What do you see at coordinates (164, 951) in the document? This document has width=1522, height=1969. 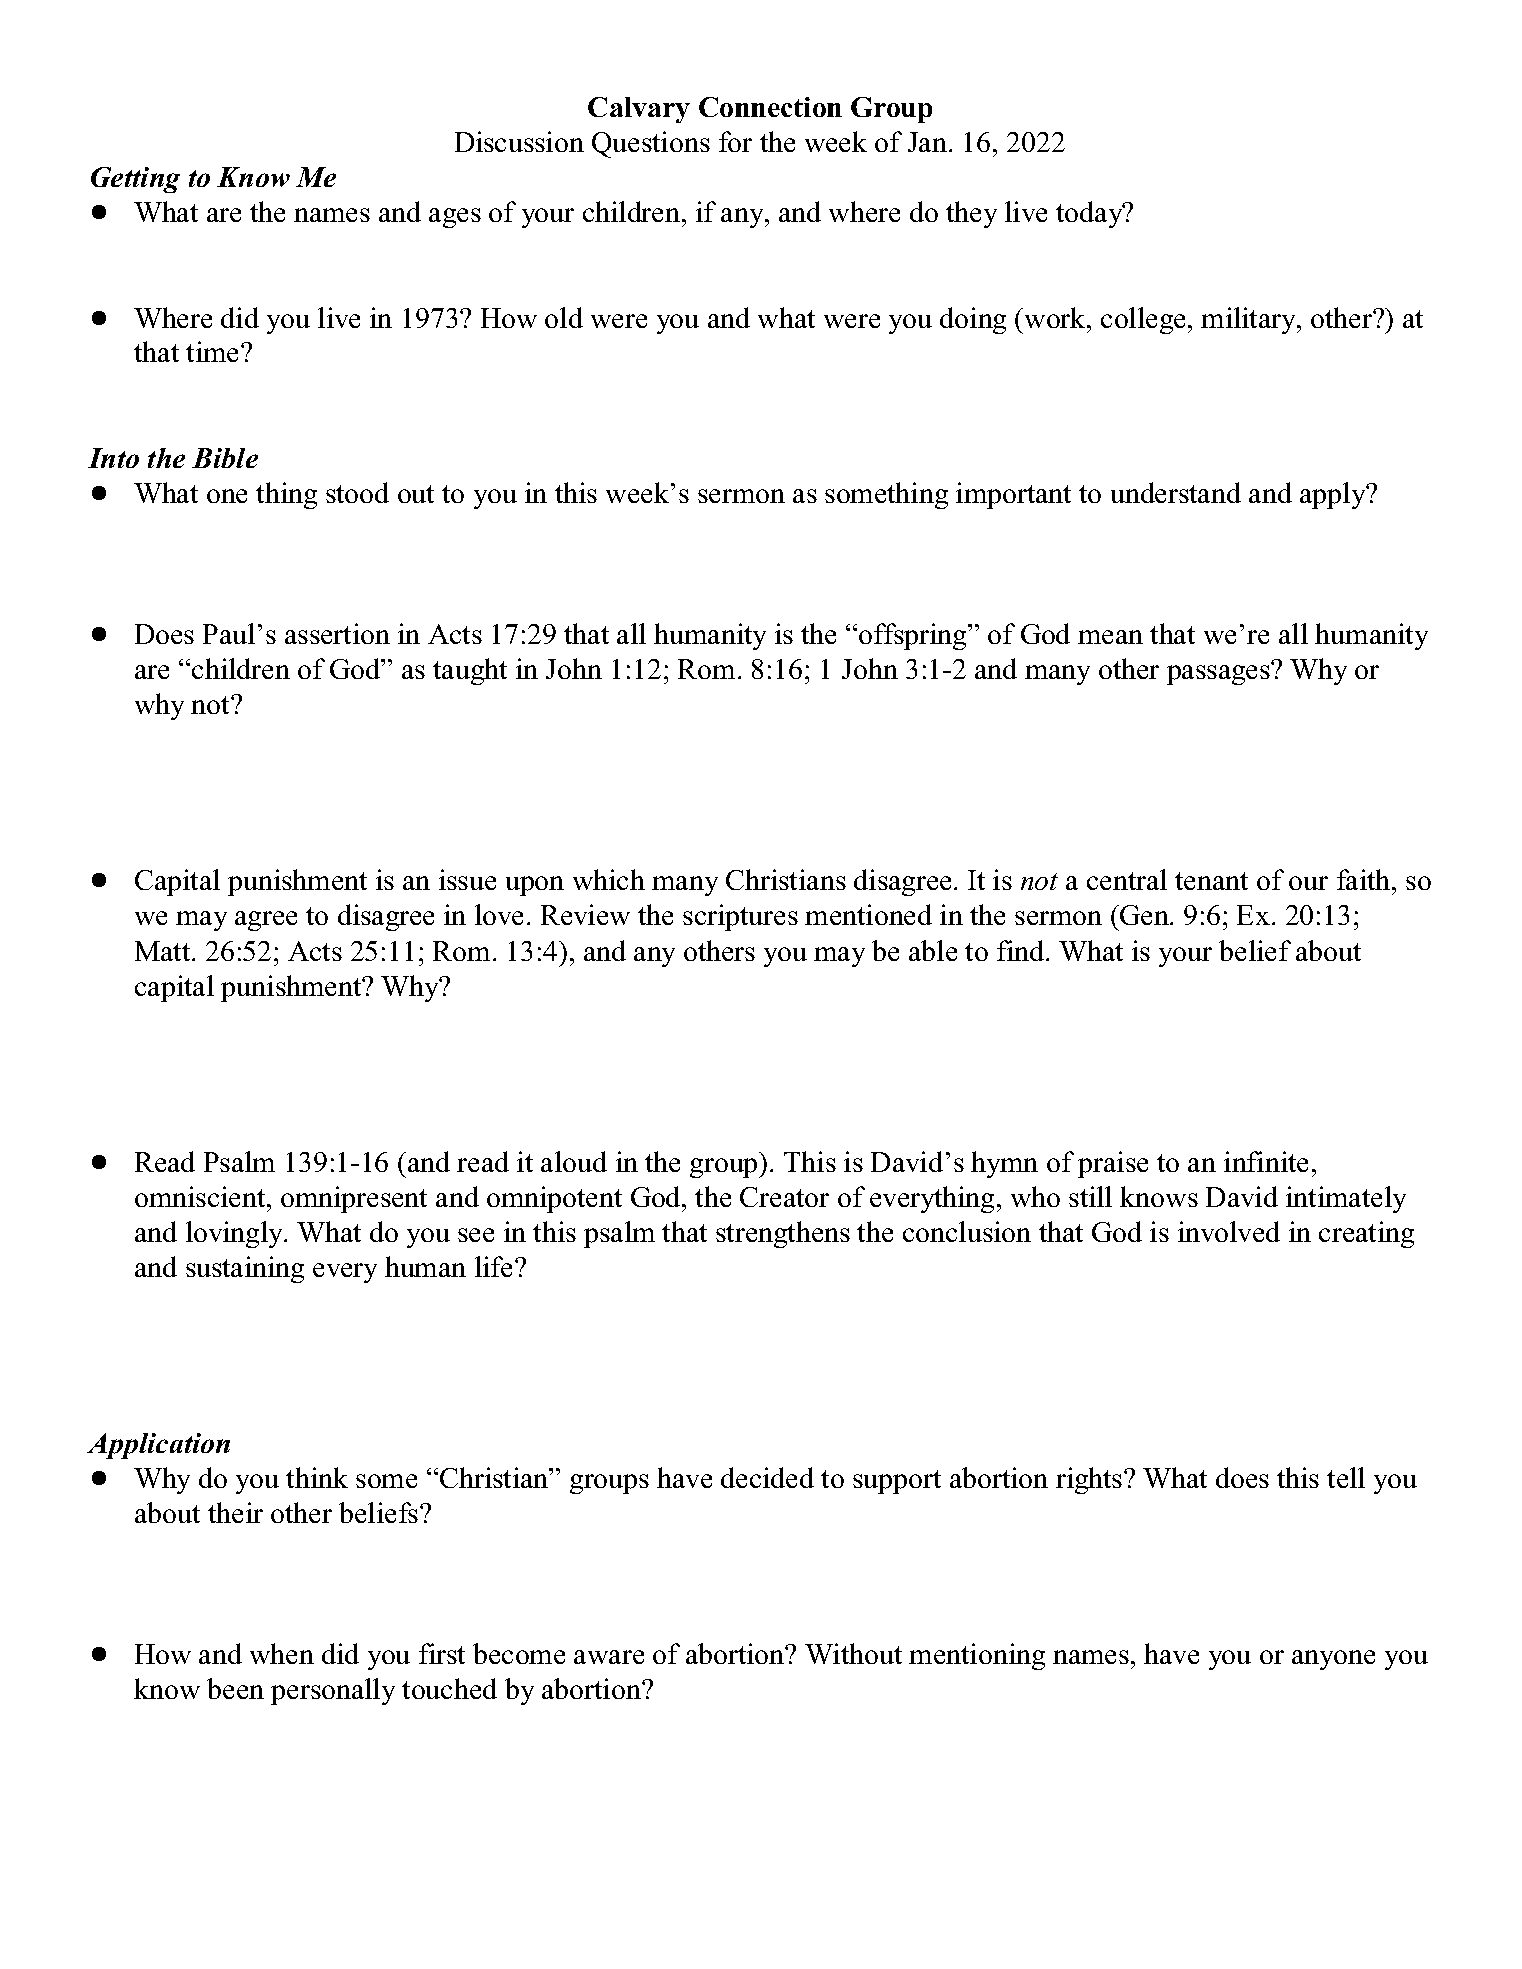 I see `Matt` at bounding box center [164, 951].
